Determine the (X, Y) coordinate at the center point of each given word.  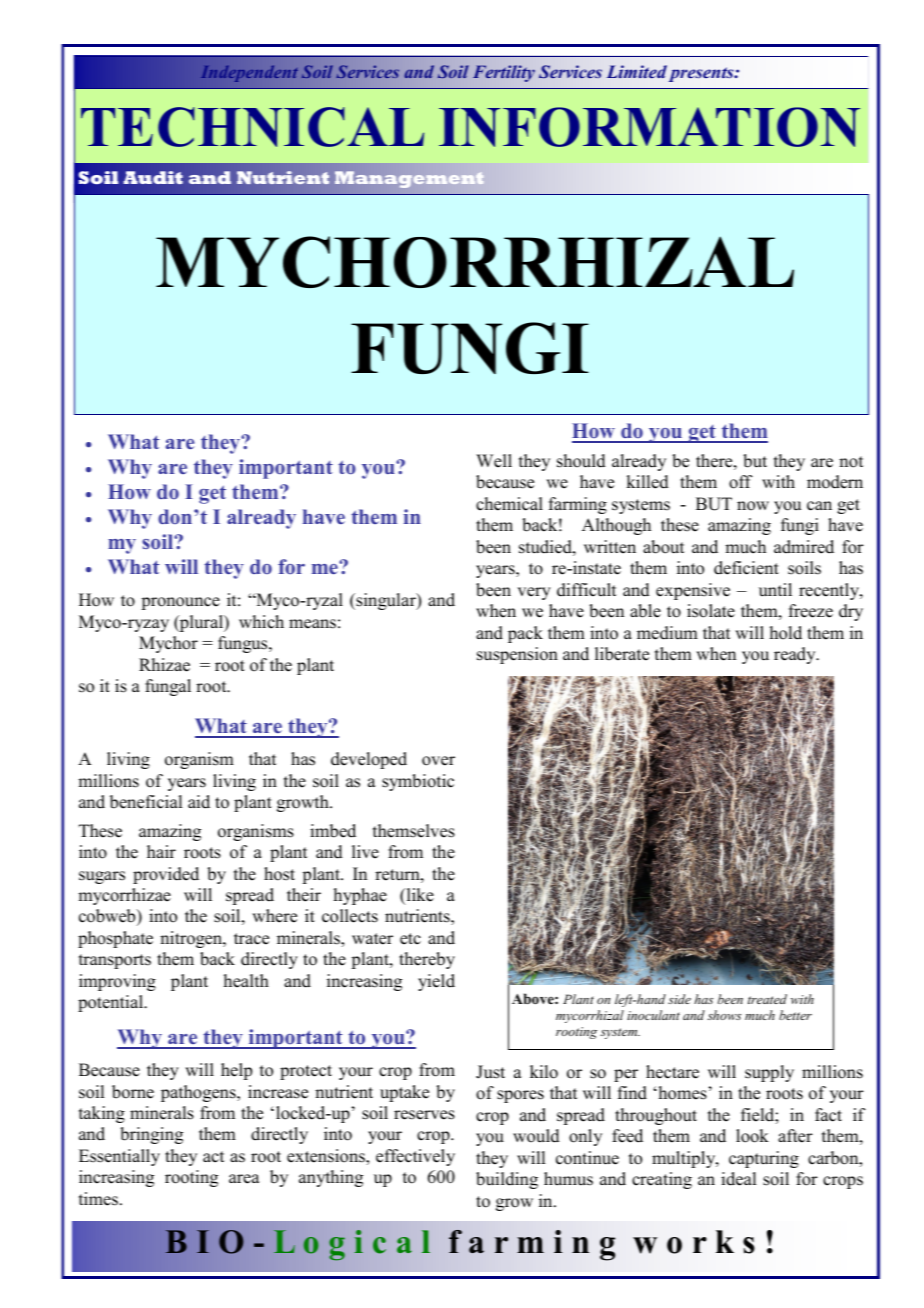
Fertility (504, 73)
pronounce (180, 603)
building (507, 1180)
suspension (517, 655)
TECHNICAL (252, 127)
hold (786, 633)
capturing (764, 1159)
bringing (151, 1135)
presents (702, 74)
